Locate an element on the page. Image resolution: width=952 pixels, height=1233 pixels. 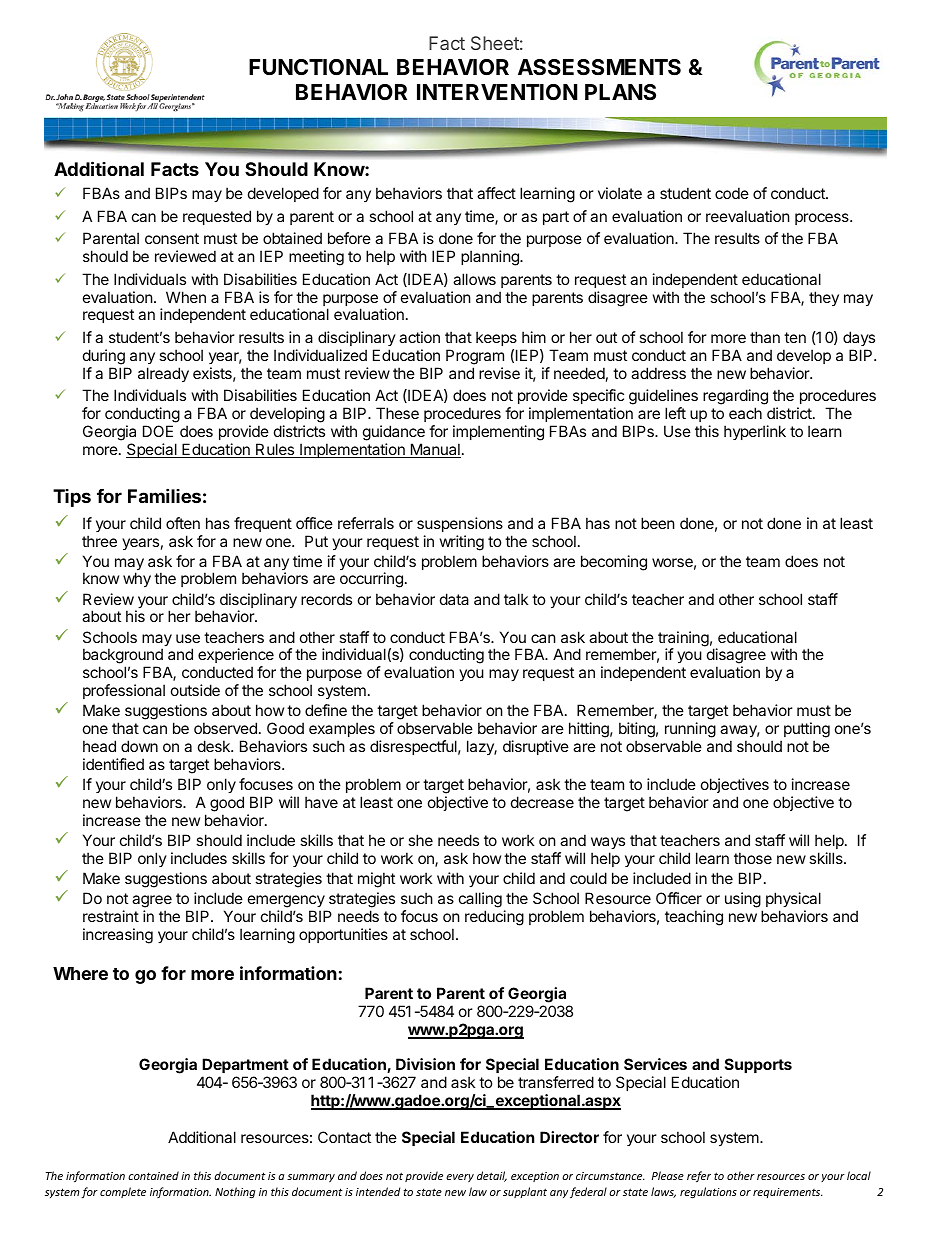
using is located at coordinates (743, 900).
